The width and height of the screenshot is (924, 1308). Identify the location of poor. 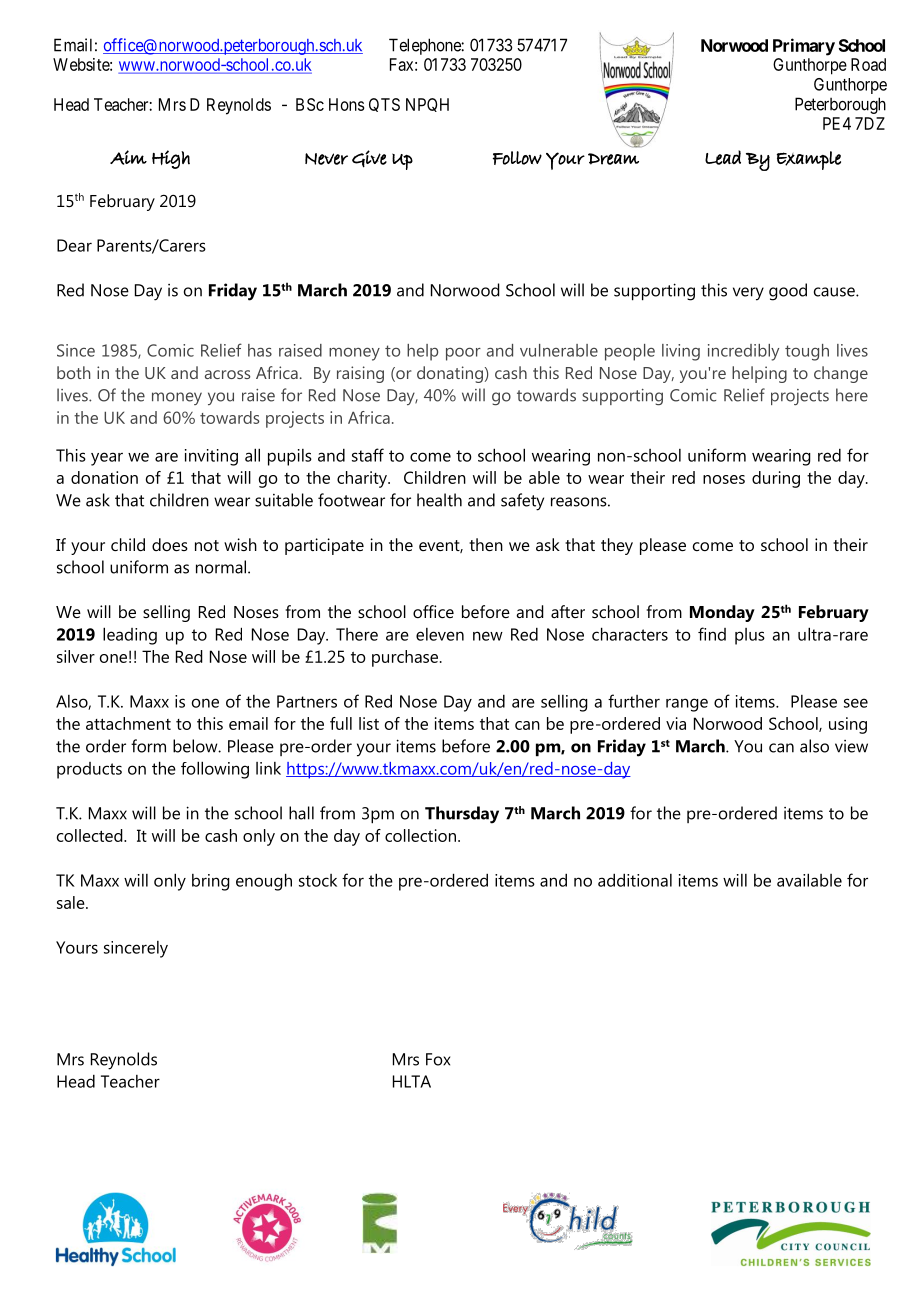
(463, 354).
